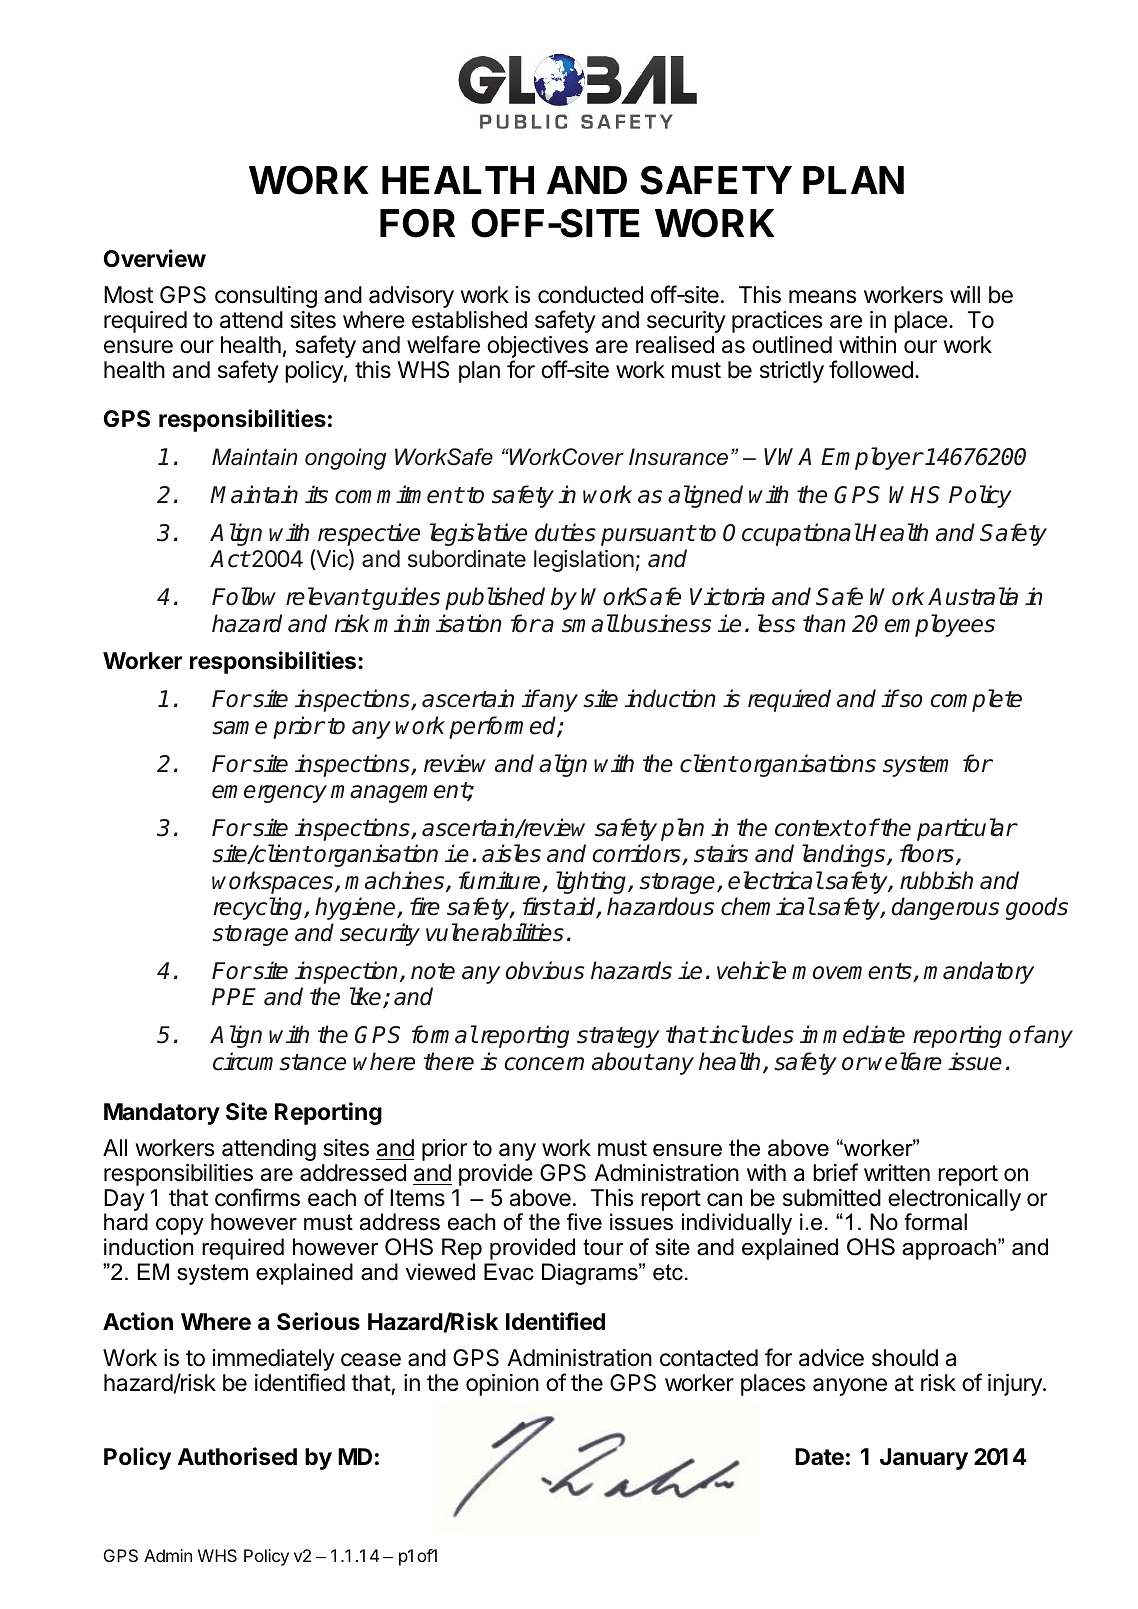 This screenshot has height=1609, width=1138. Describe the element at coordinates (544, 1064) in the screenshot. I see `concern` at that location.
